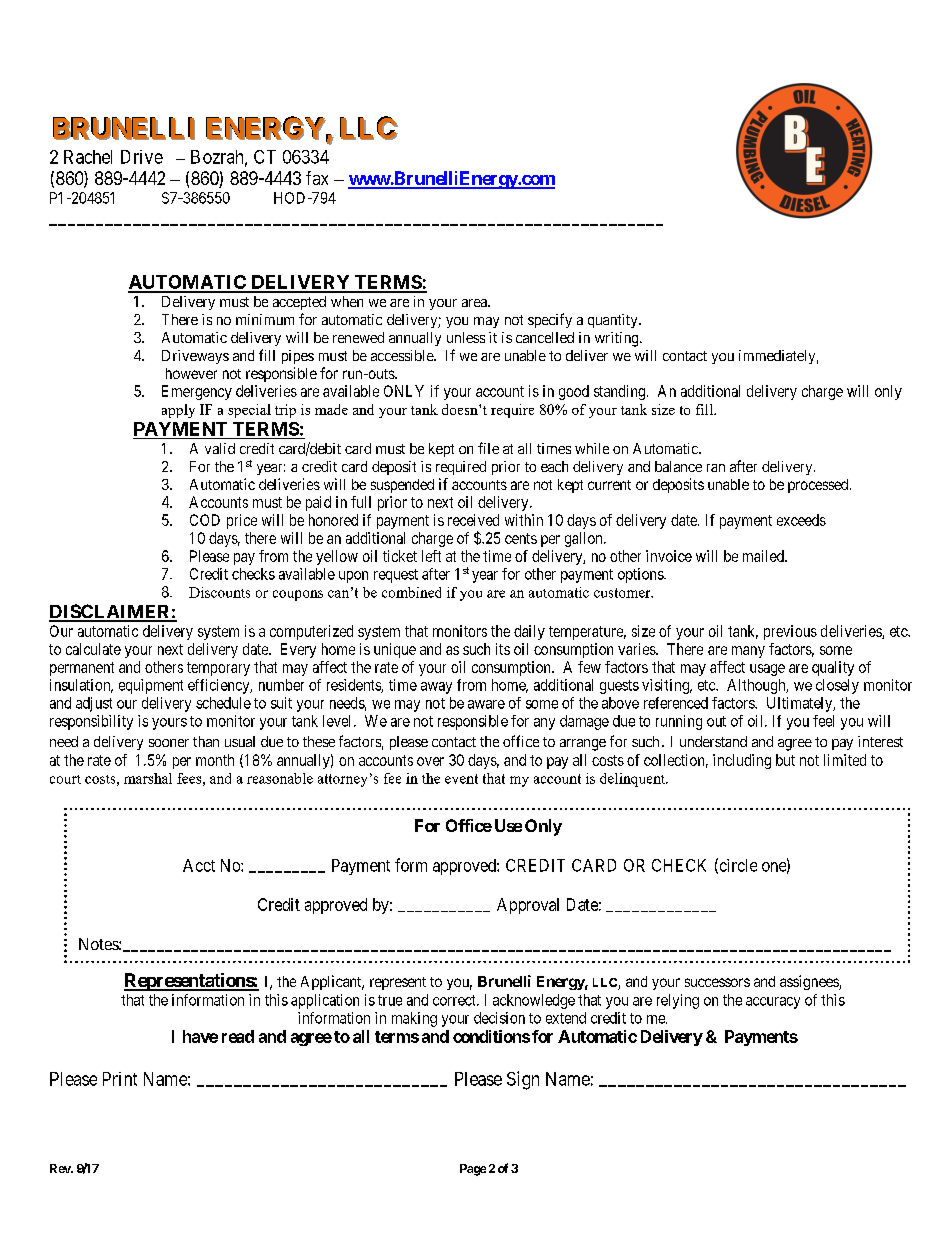 The width and height of the document is (952, 1233). I want to click on equipment, so click(151, 686).
